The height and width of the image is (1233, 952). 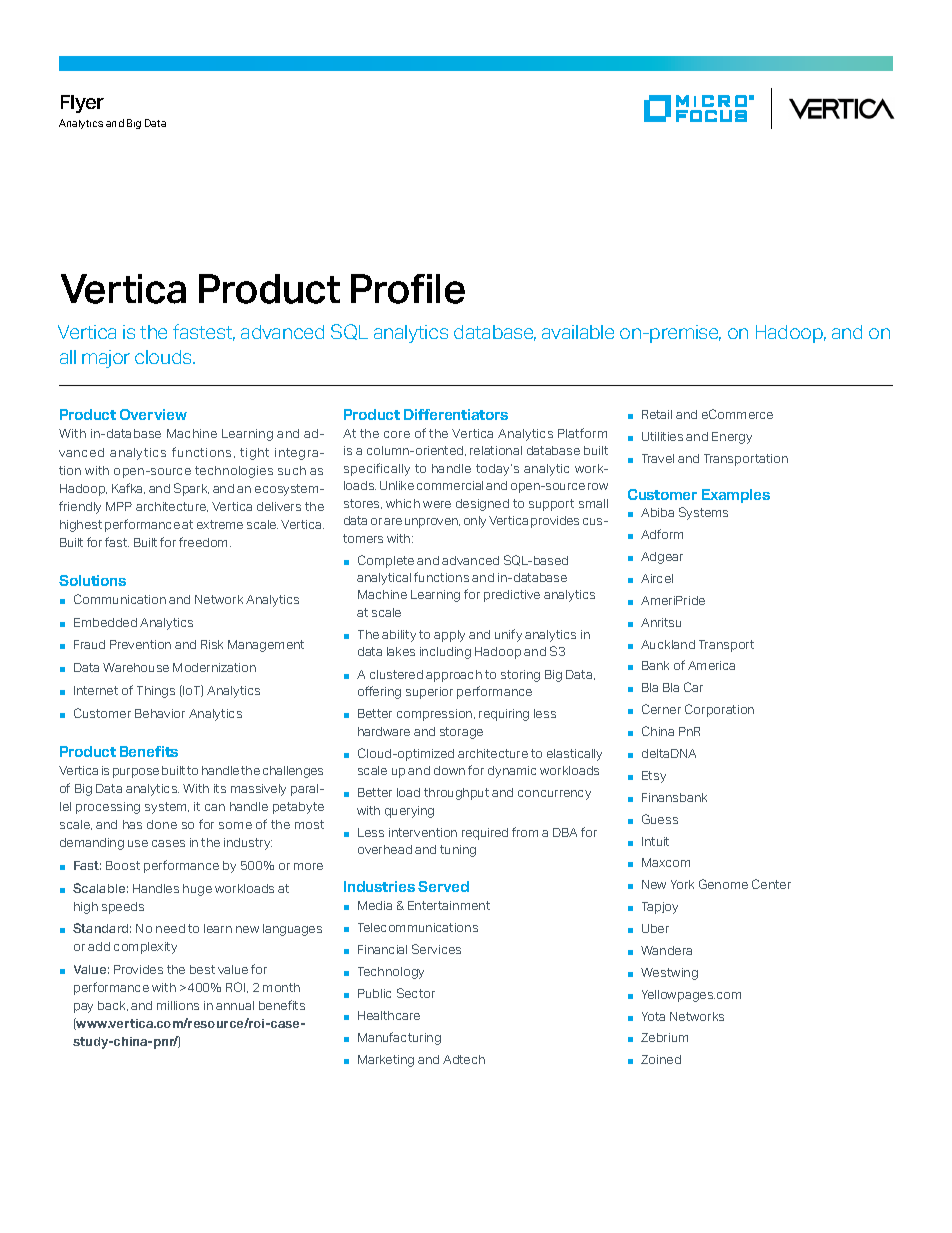 What do you see at coordinates (408, 289) in the image?
I see `Profile` at bounding box center [408, 289].
